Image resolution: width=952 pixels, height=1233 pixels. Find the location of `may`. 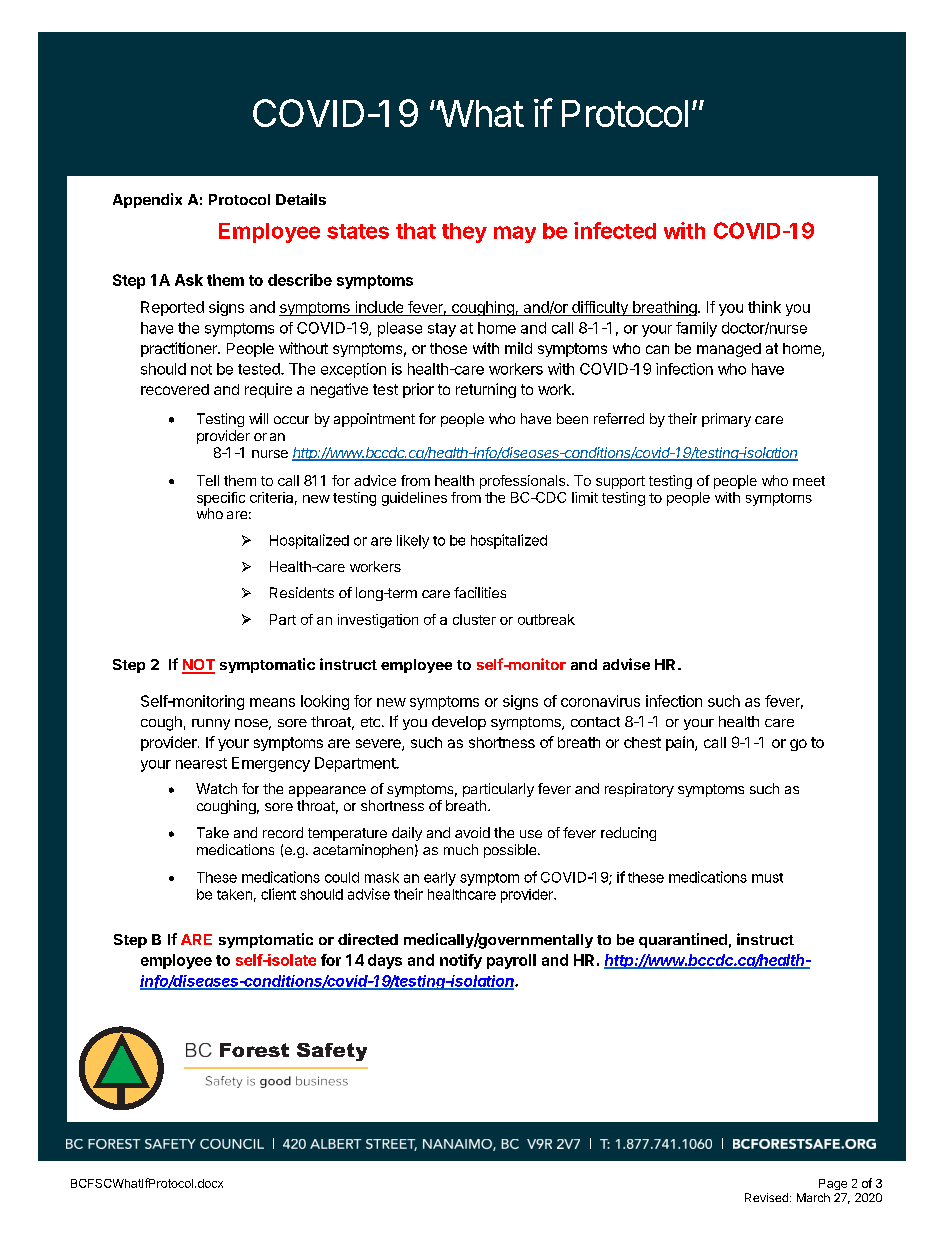

may is located at coordinates (515, 234).
